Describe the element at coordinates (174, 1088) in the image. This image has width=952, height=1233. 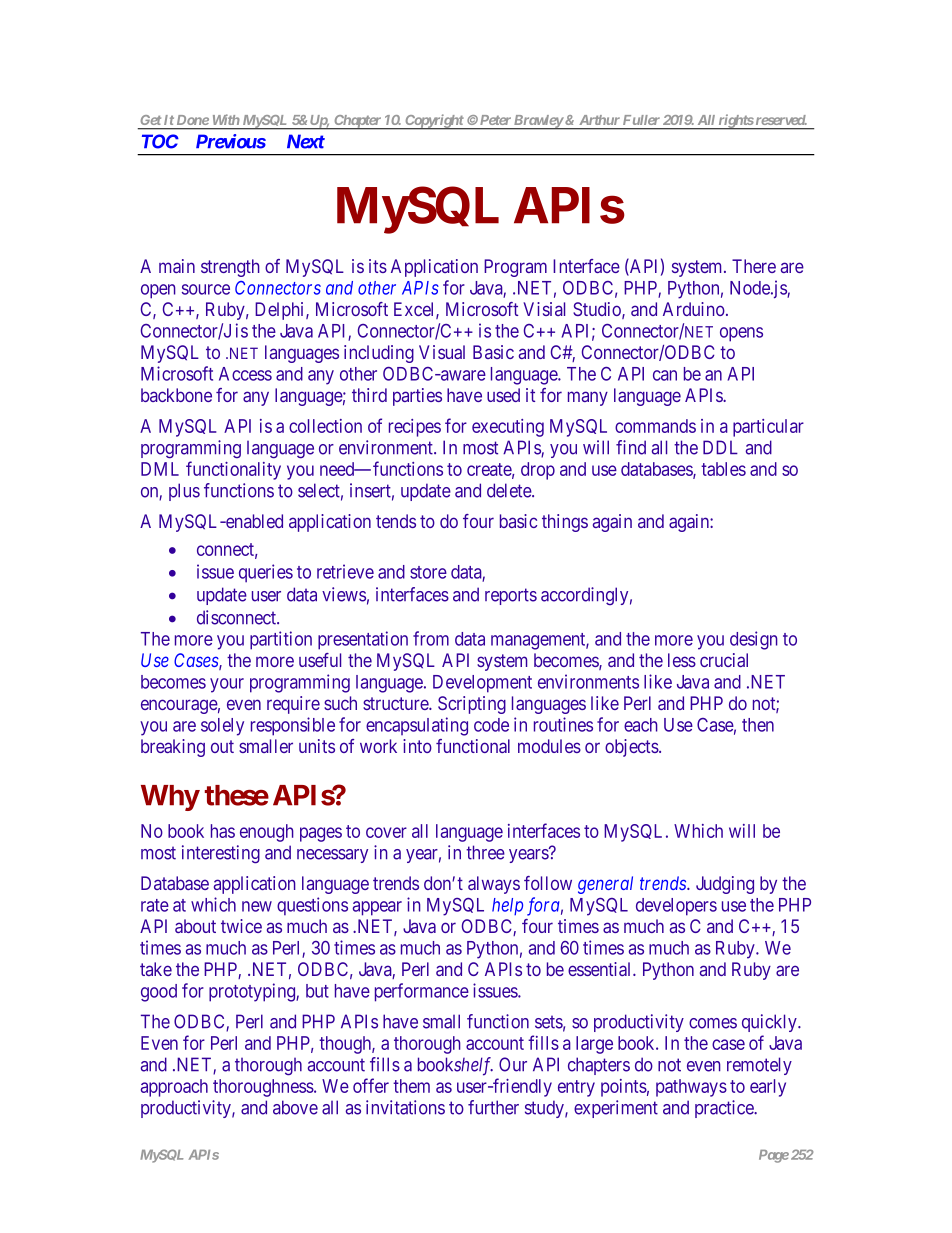
I see `approach` at that location.
